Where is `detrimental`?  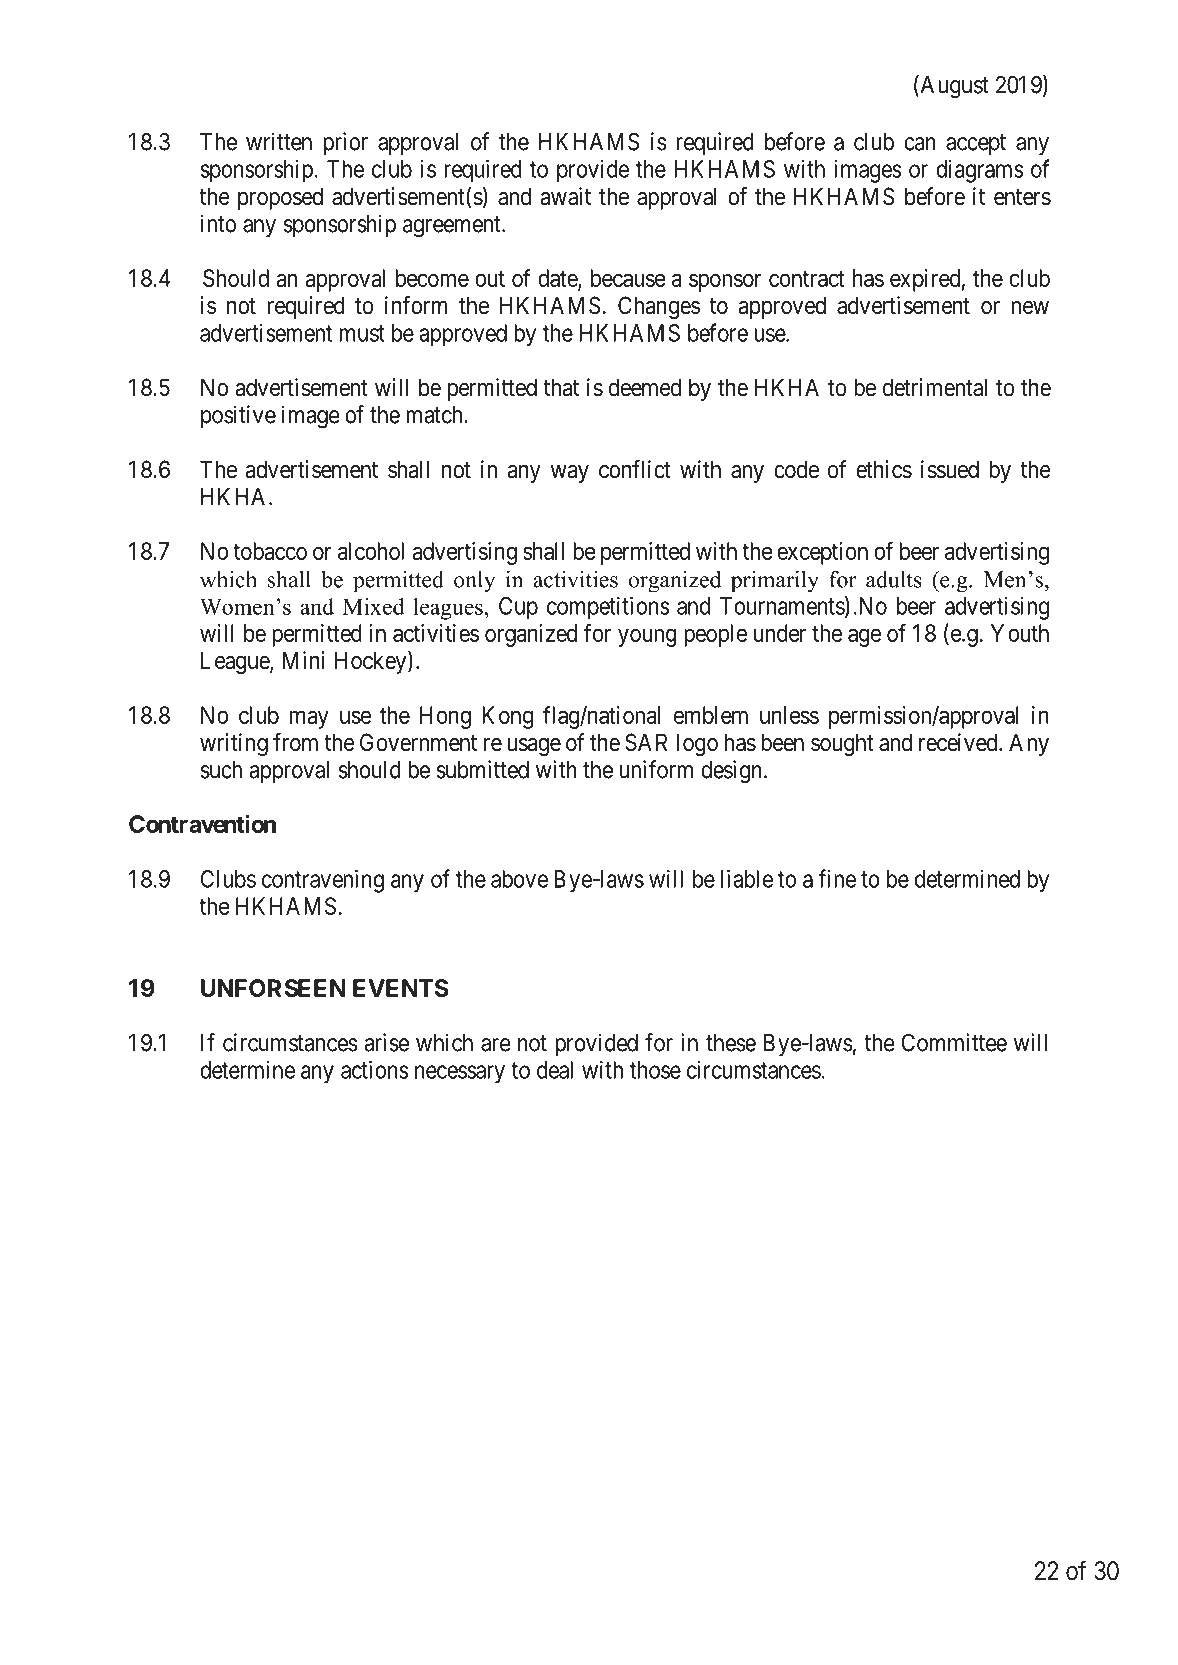
detrimental is located at coordinates (935, 387).
